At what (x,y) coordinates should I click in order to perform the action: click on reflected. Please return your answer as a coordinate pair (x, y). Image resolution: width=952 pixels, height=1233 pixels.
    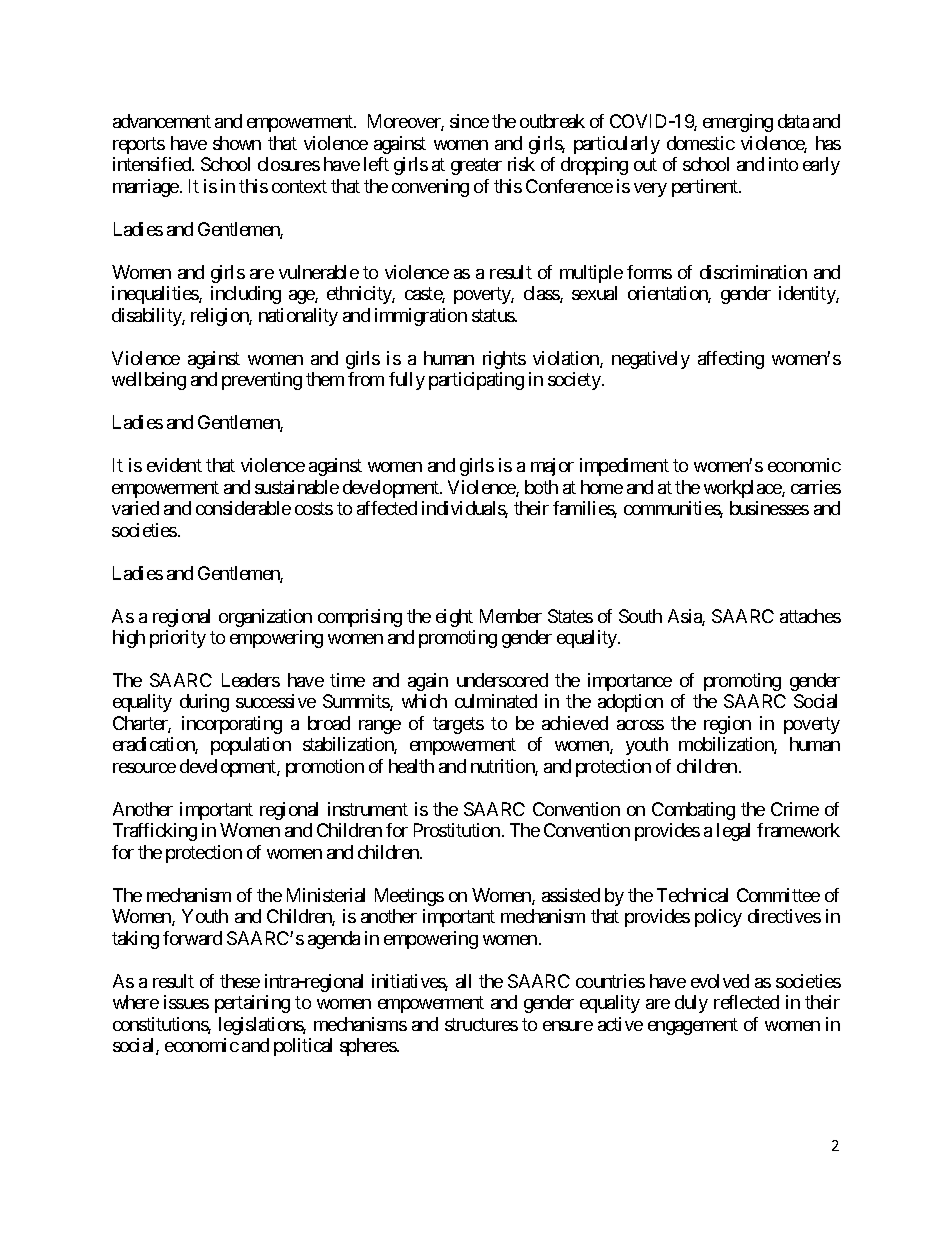
    Looking at the image, I should click on (746, 1002).
